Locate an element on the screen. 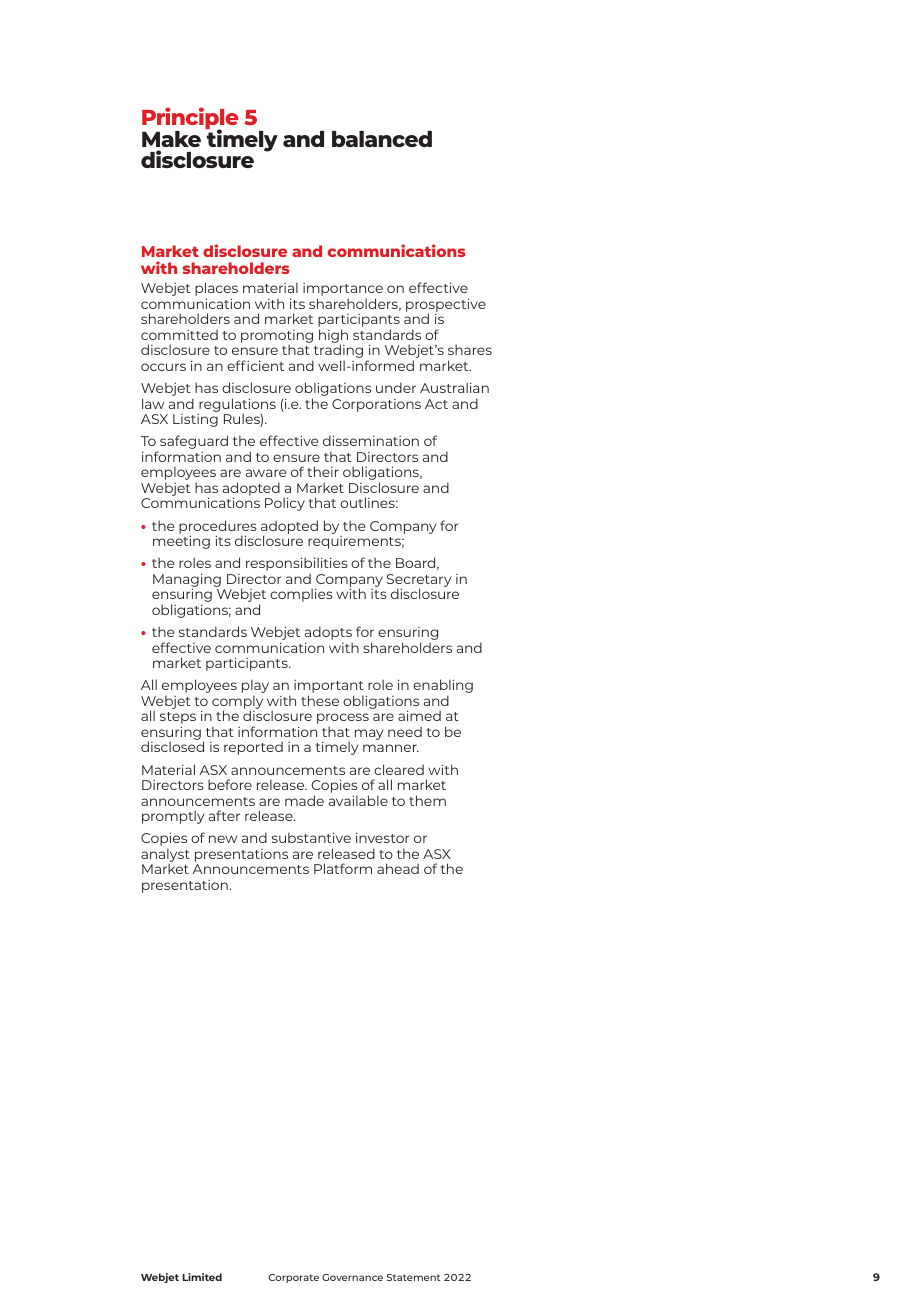 This screenshot has height=1308, width=924. Principle is located at coordinates (190, 119).
